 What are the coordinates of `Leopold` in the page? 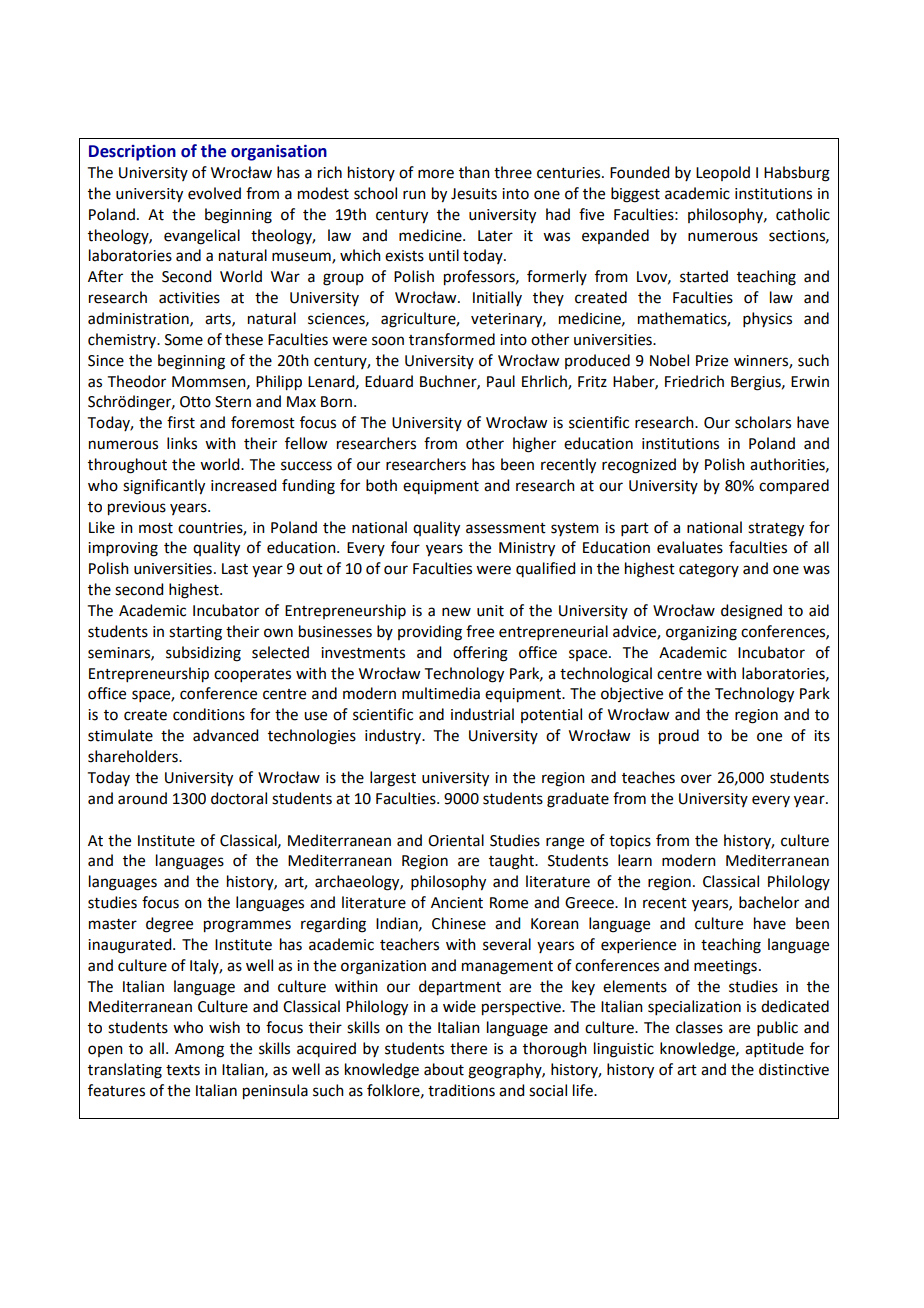 It's located at (723, 173).
